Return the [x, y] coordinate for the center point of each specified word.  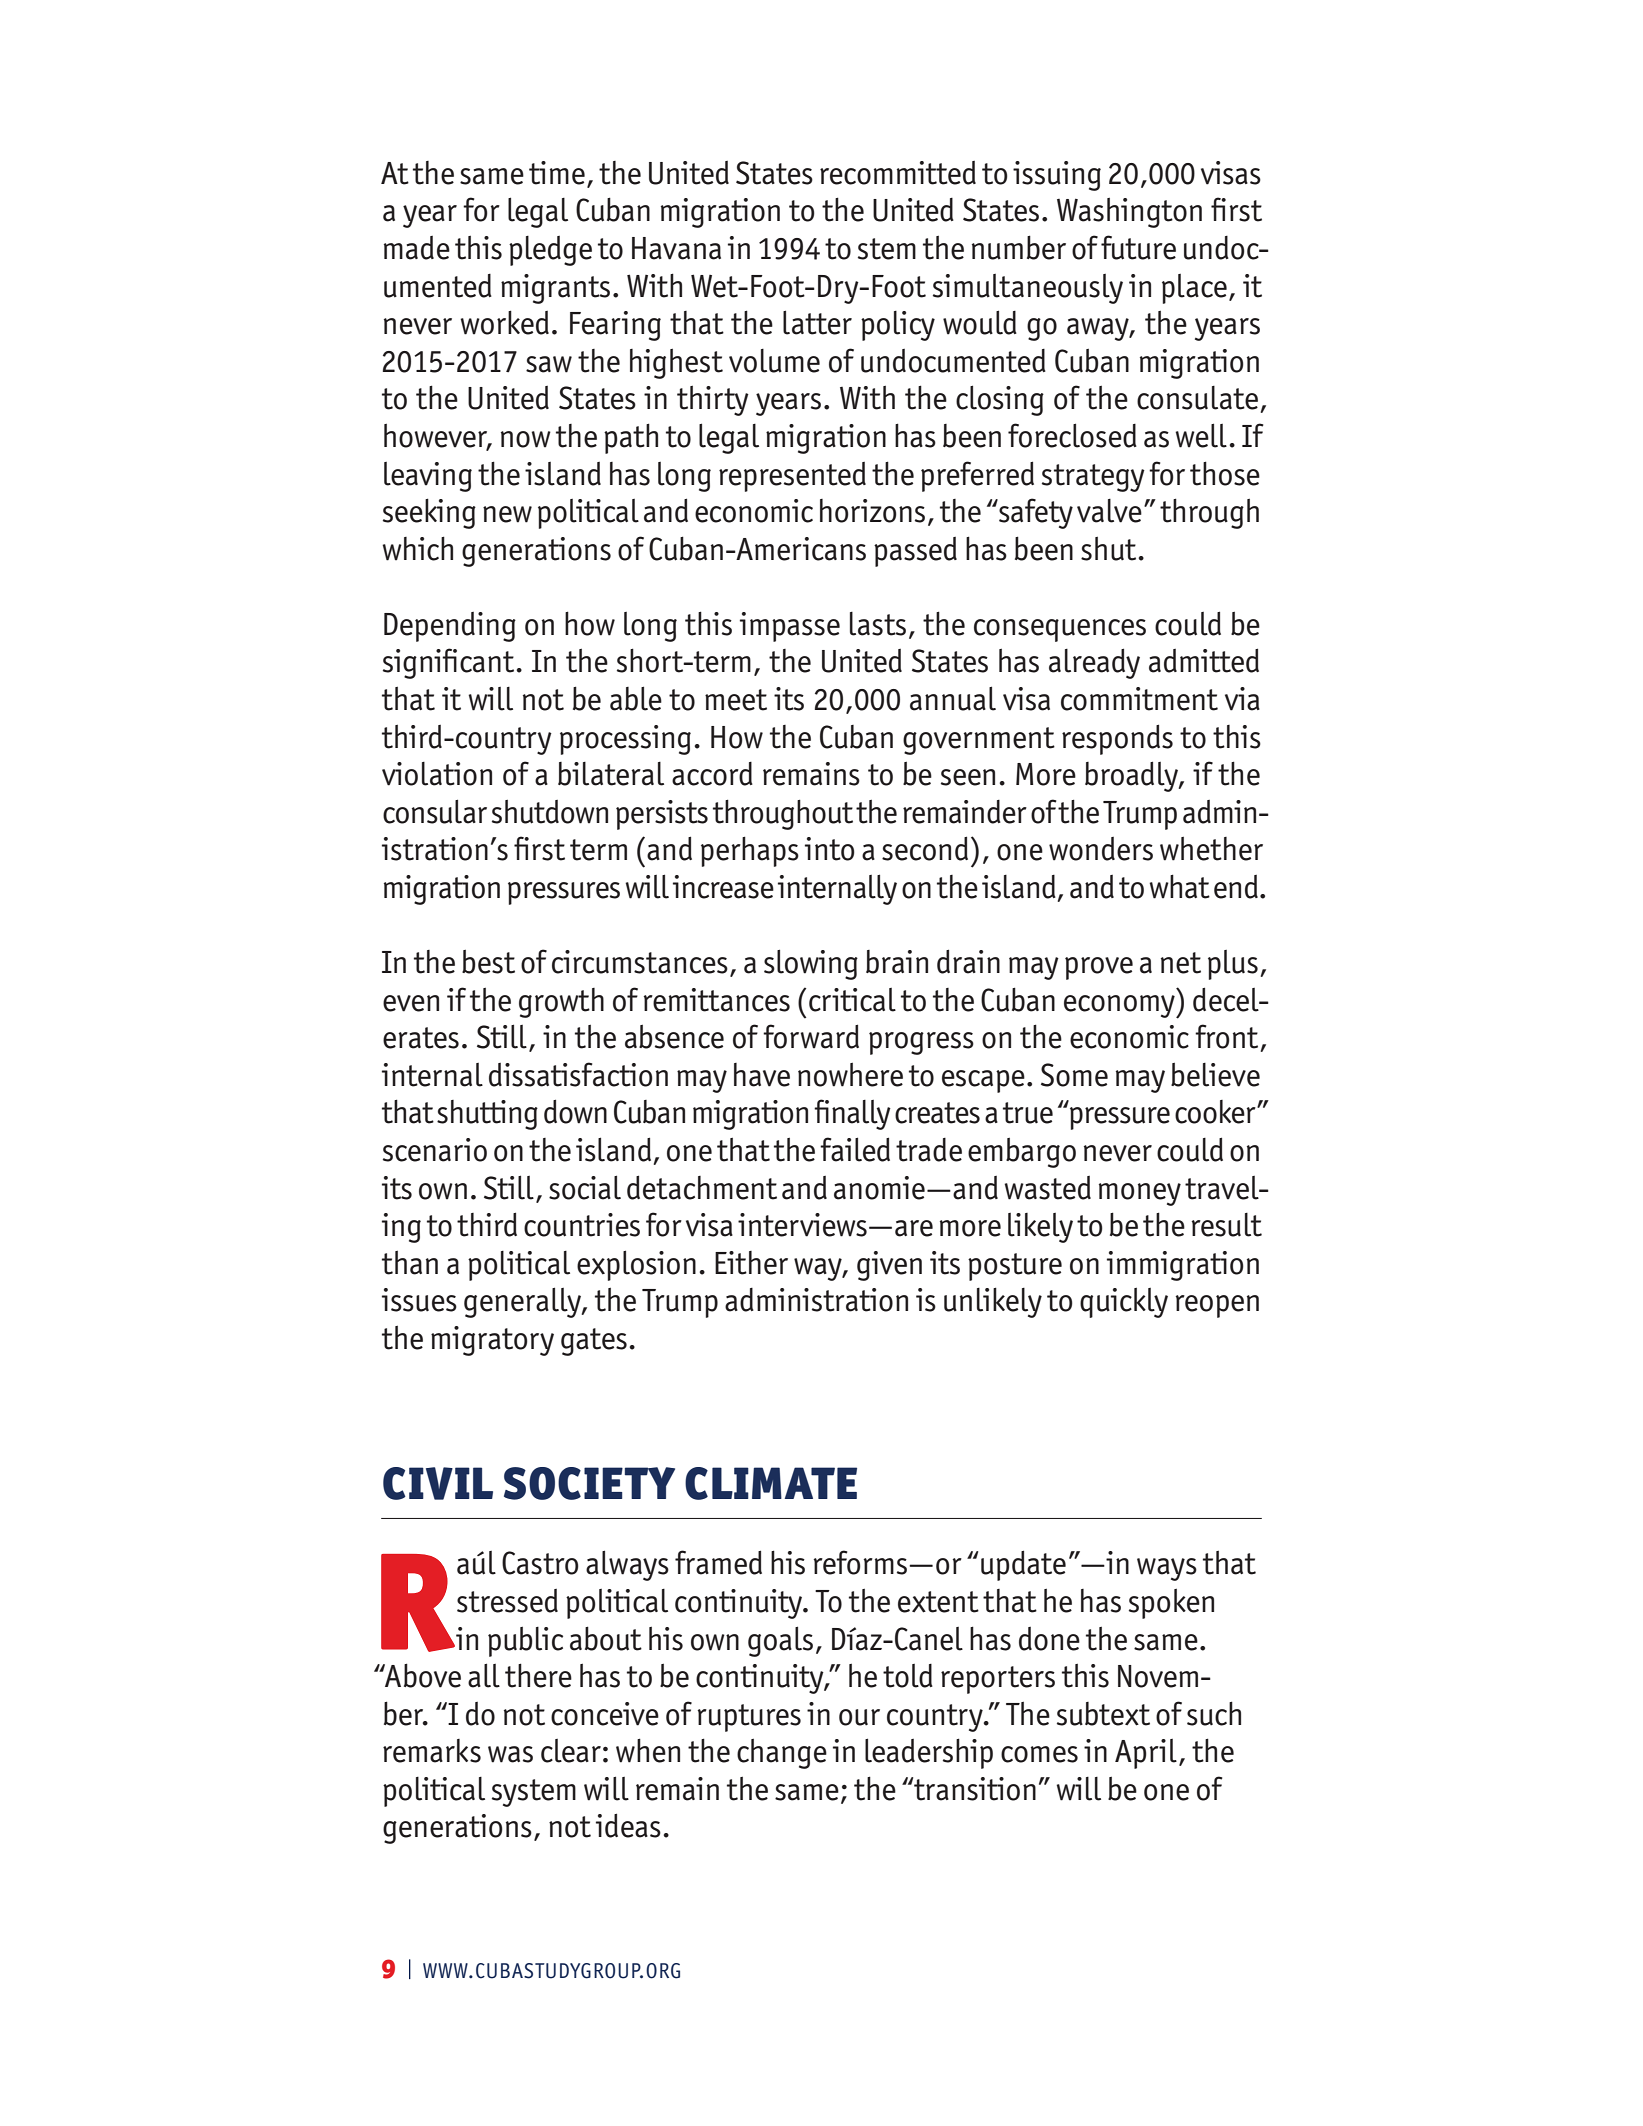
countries [582, 1225]
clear [571, 1751]
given [889, 1266]
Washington [1129, 213]
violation [437, 774]
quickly [1124, 1303]
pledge [550, 251]
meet [736, 700]
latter [817, 322]
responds [1117, 739]
